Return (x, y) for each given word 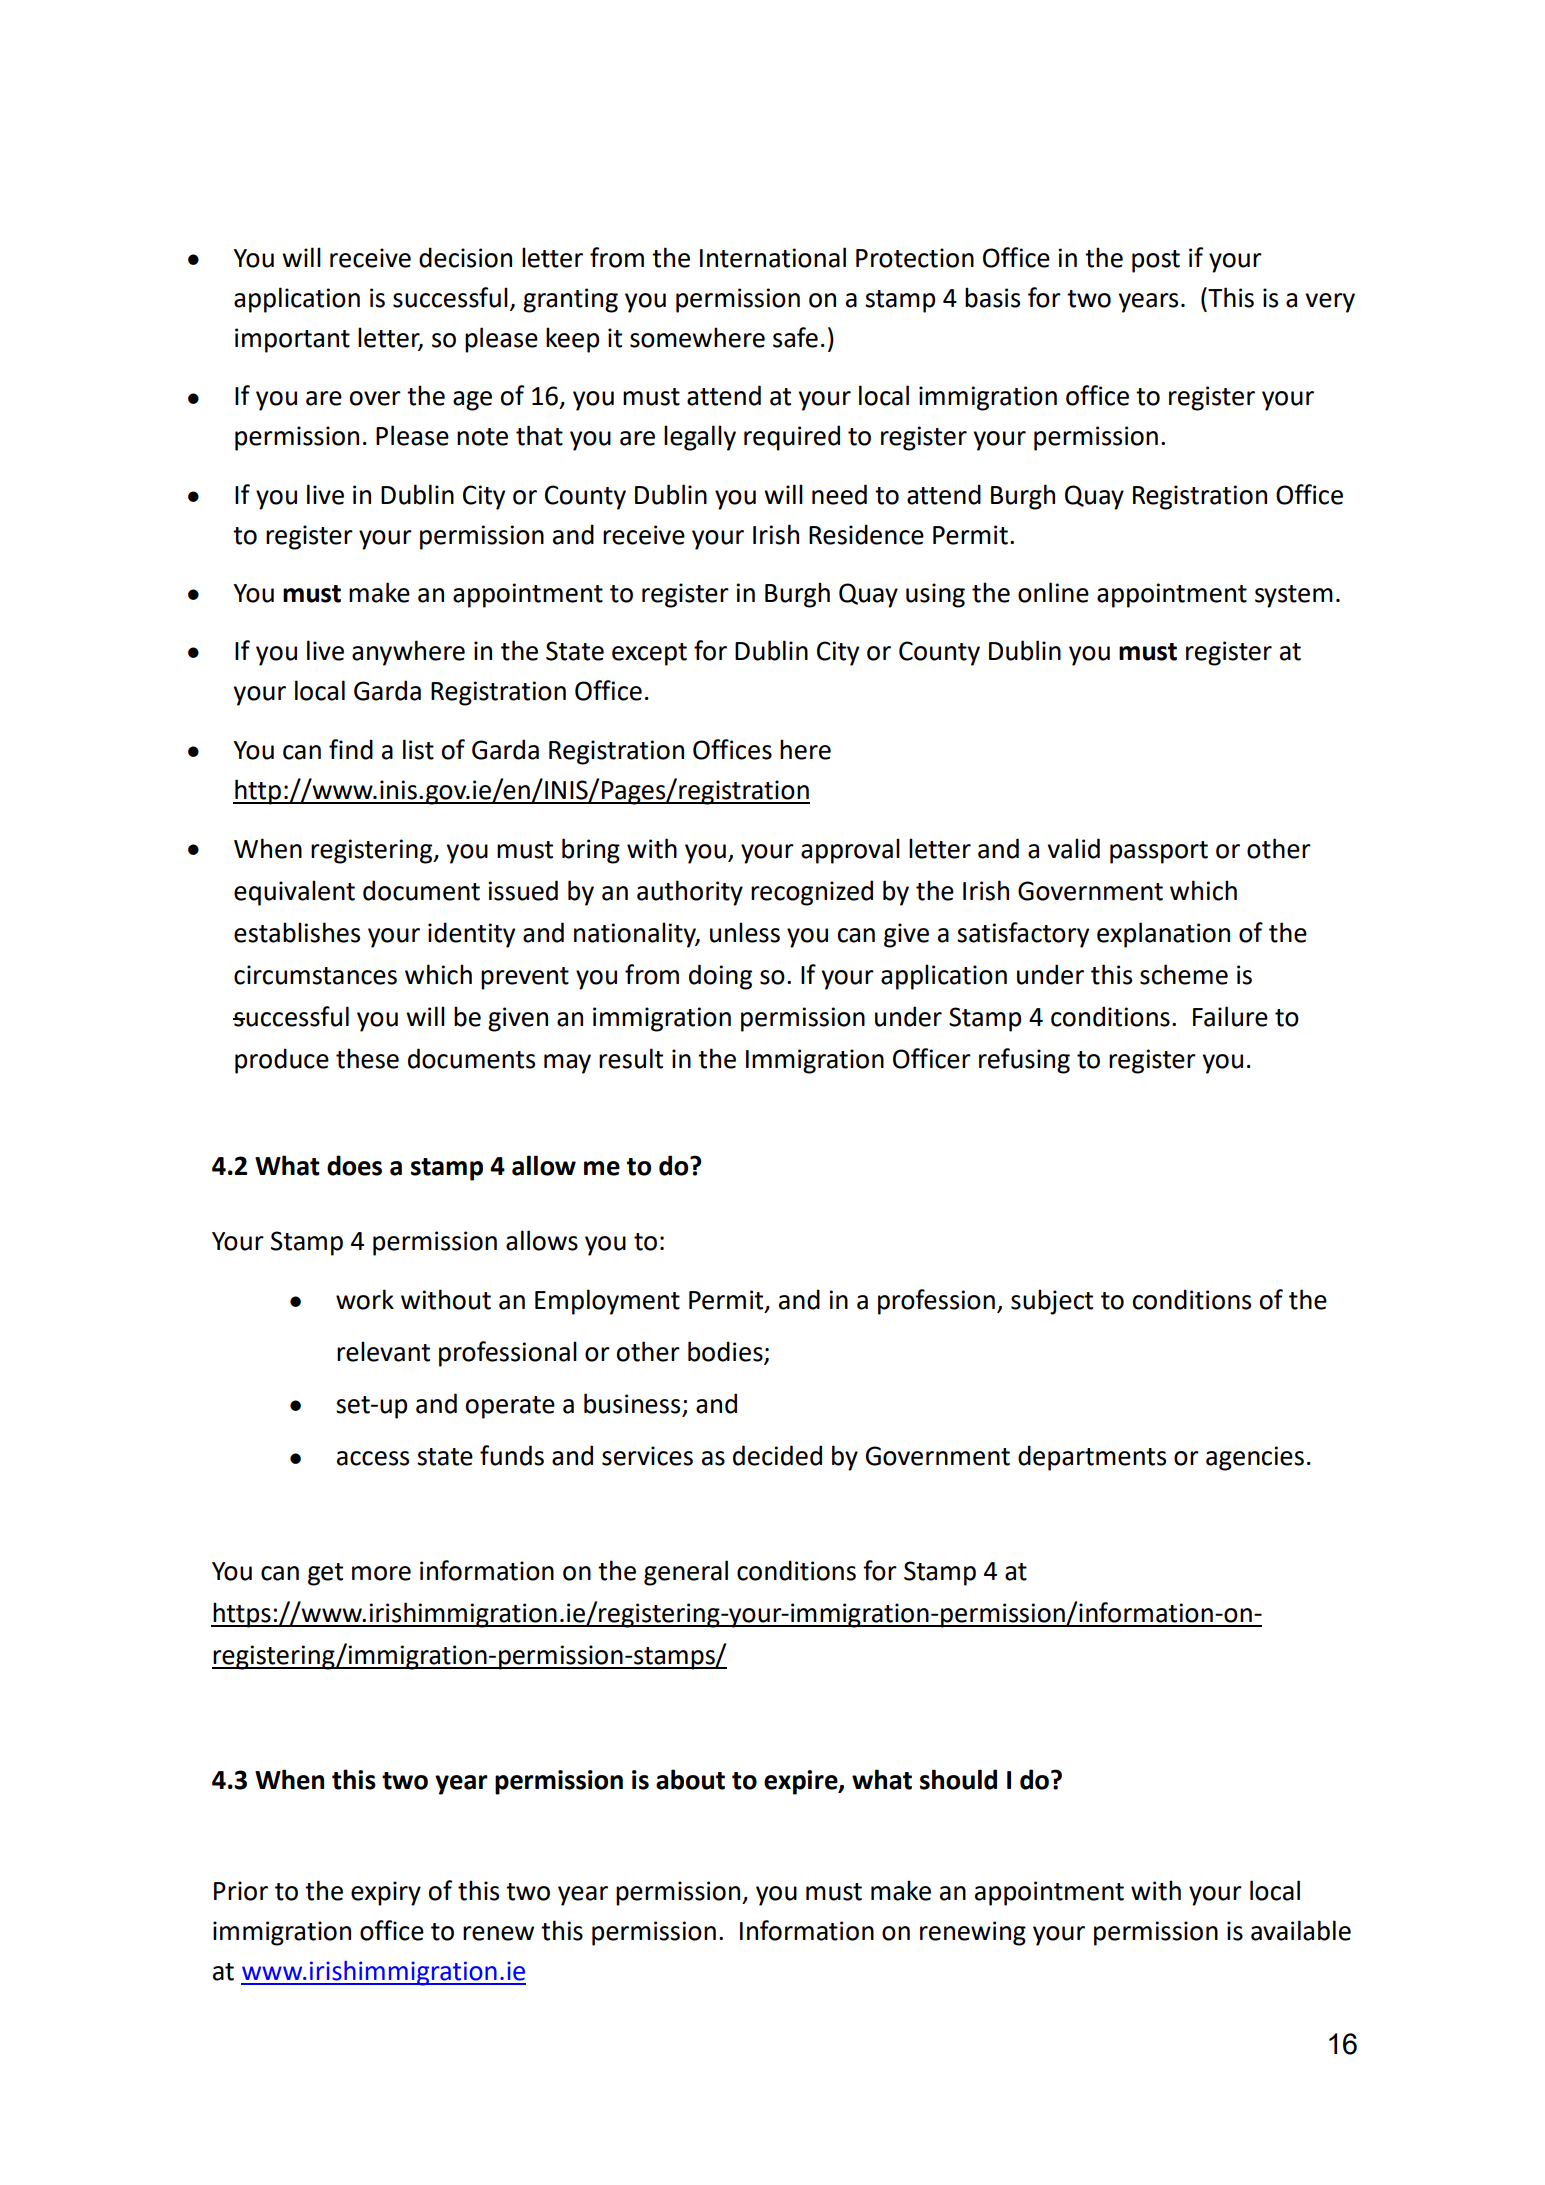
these (367, 1058)
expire (802, 1782)
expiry (386, 1893)
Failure (1230, 1016)
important (292, 340)
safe (795, 337)
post (1156, 261)
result (631, 1058)
